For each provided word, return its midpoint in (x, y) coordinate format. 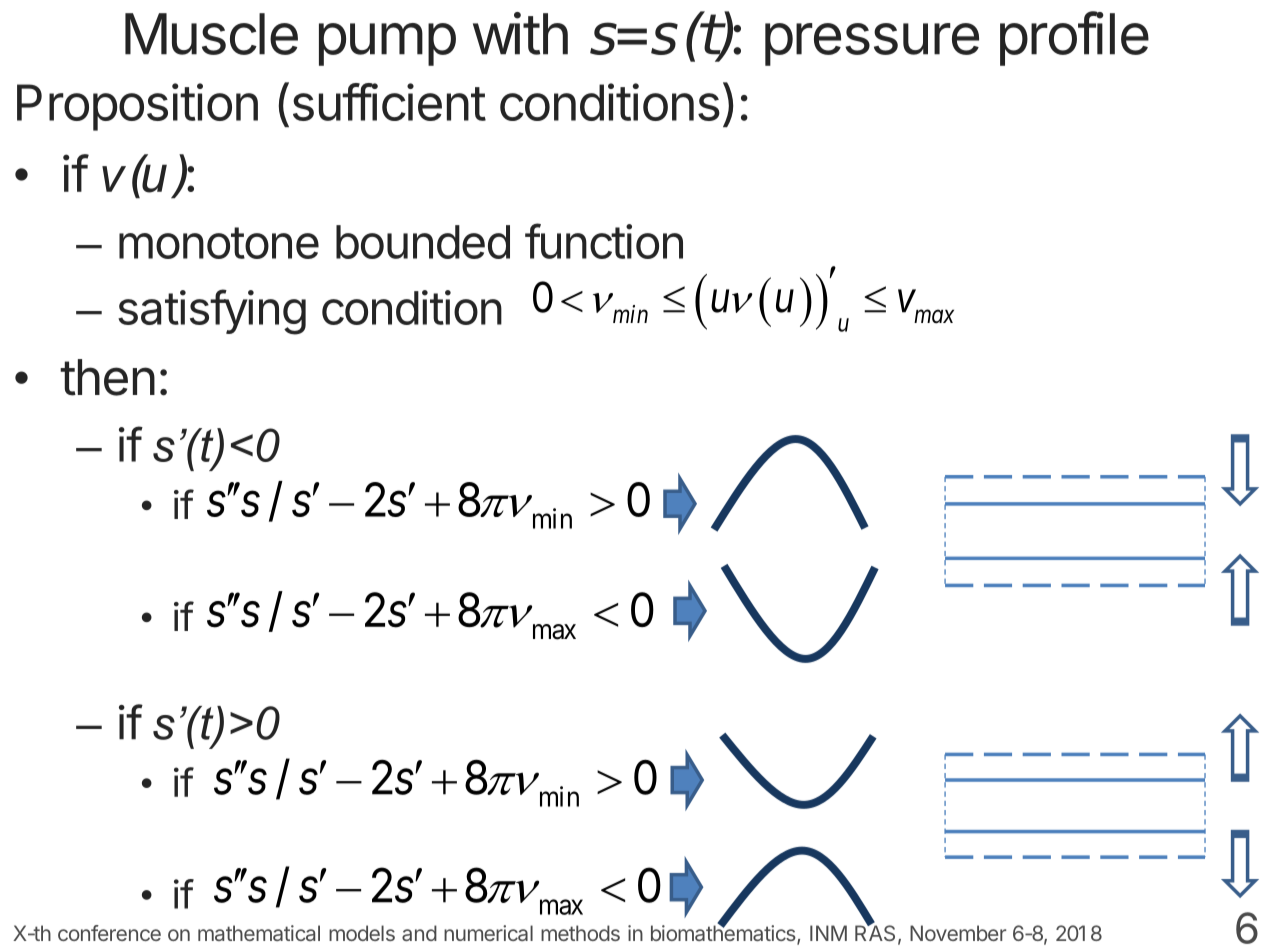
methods (580, 933)
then (107, 377)
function (604, 241)
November (958, 933)
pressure (872, 44)
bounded (423, 242)
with (520, 33)
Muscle (211, 34)
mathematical (259, 933)
